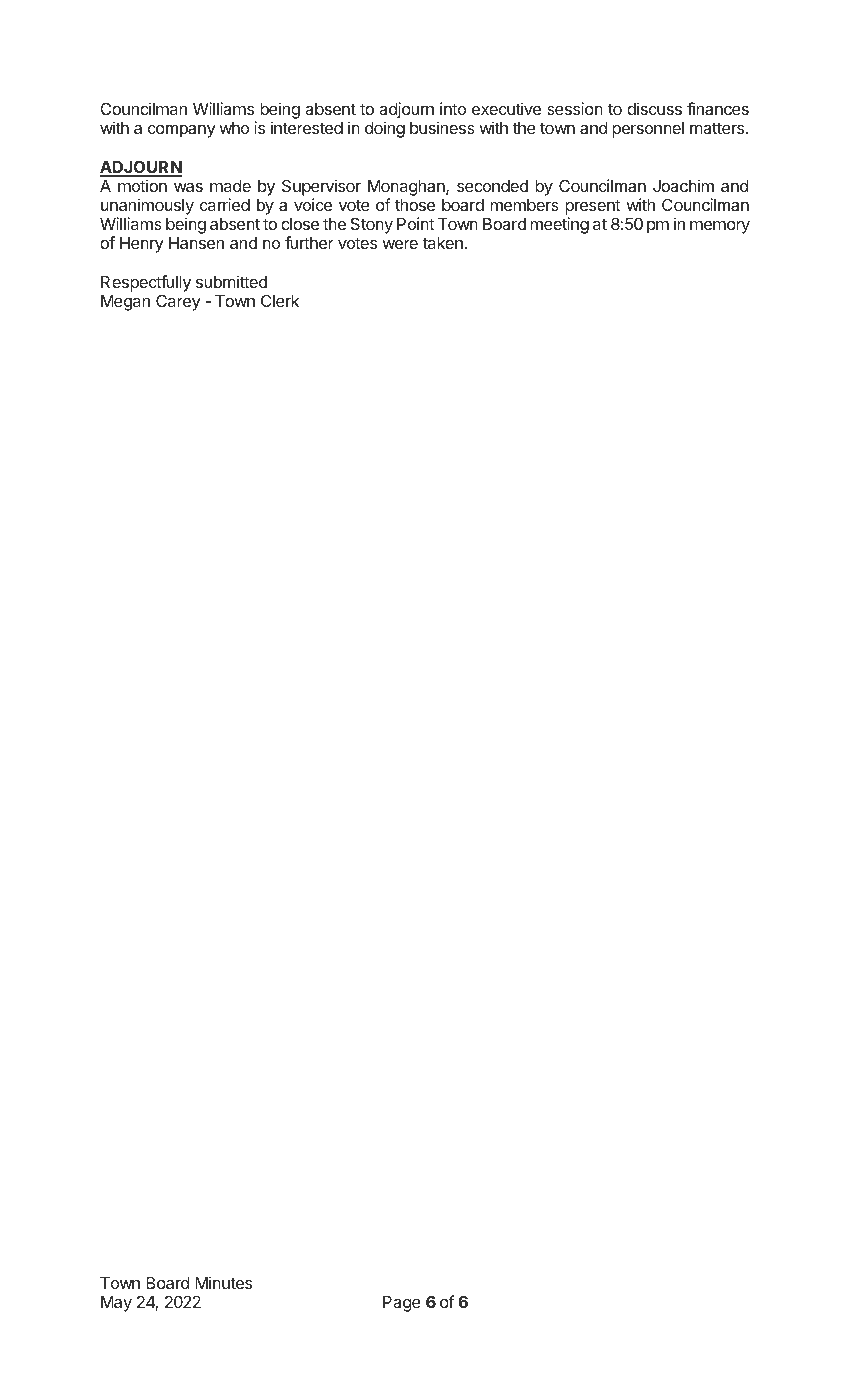 The width and height of the document is (849, 1400). Describe the element at coordinates (223, 1282) in the document. I see `Minutes` at that location.
